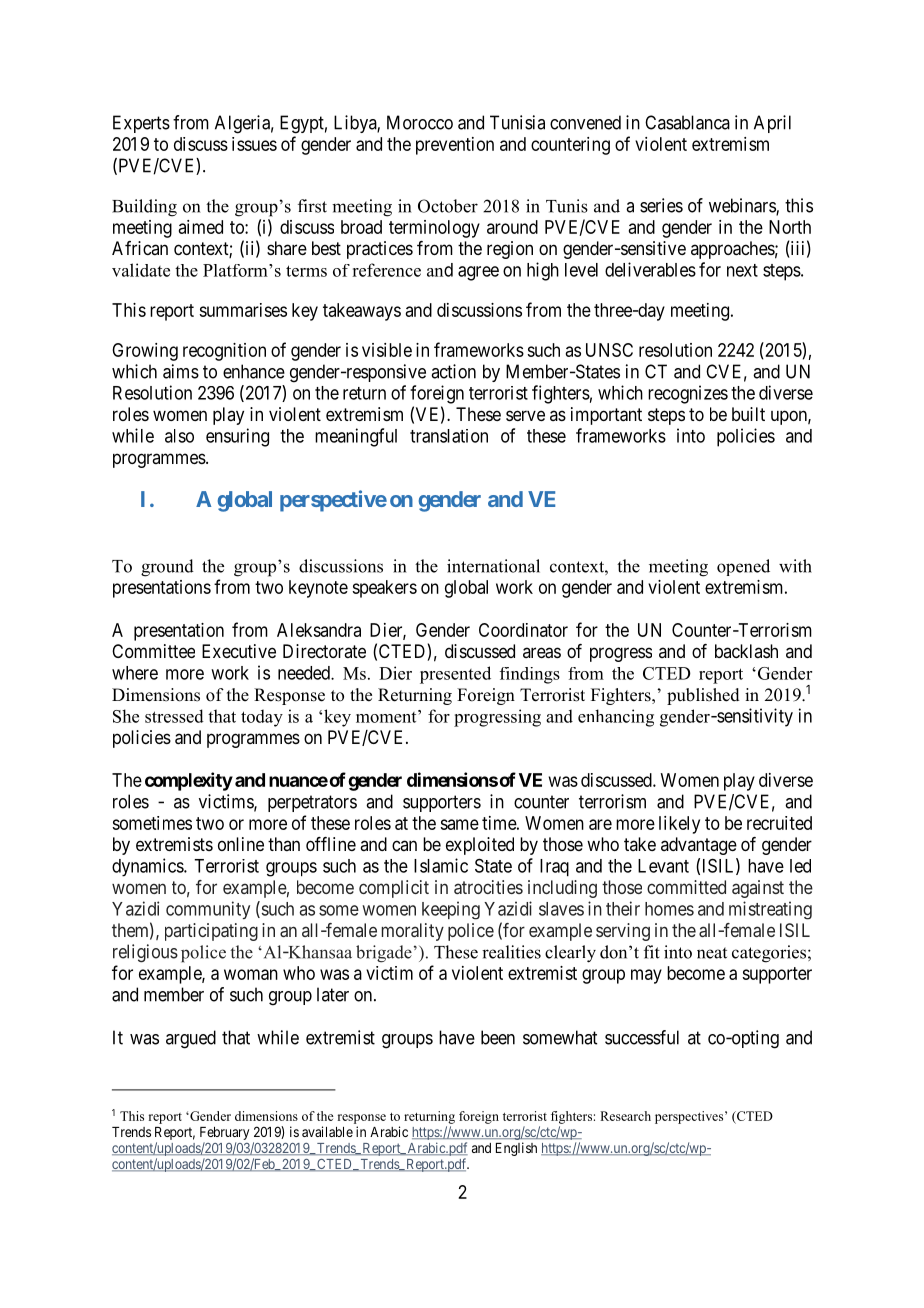 Image resolution: width=924 pixels, height=1308 pixels. I want to click on likely, so click(679, 825).
